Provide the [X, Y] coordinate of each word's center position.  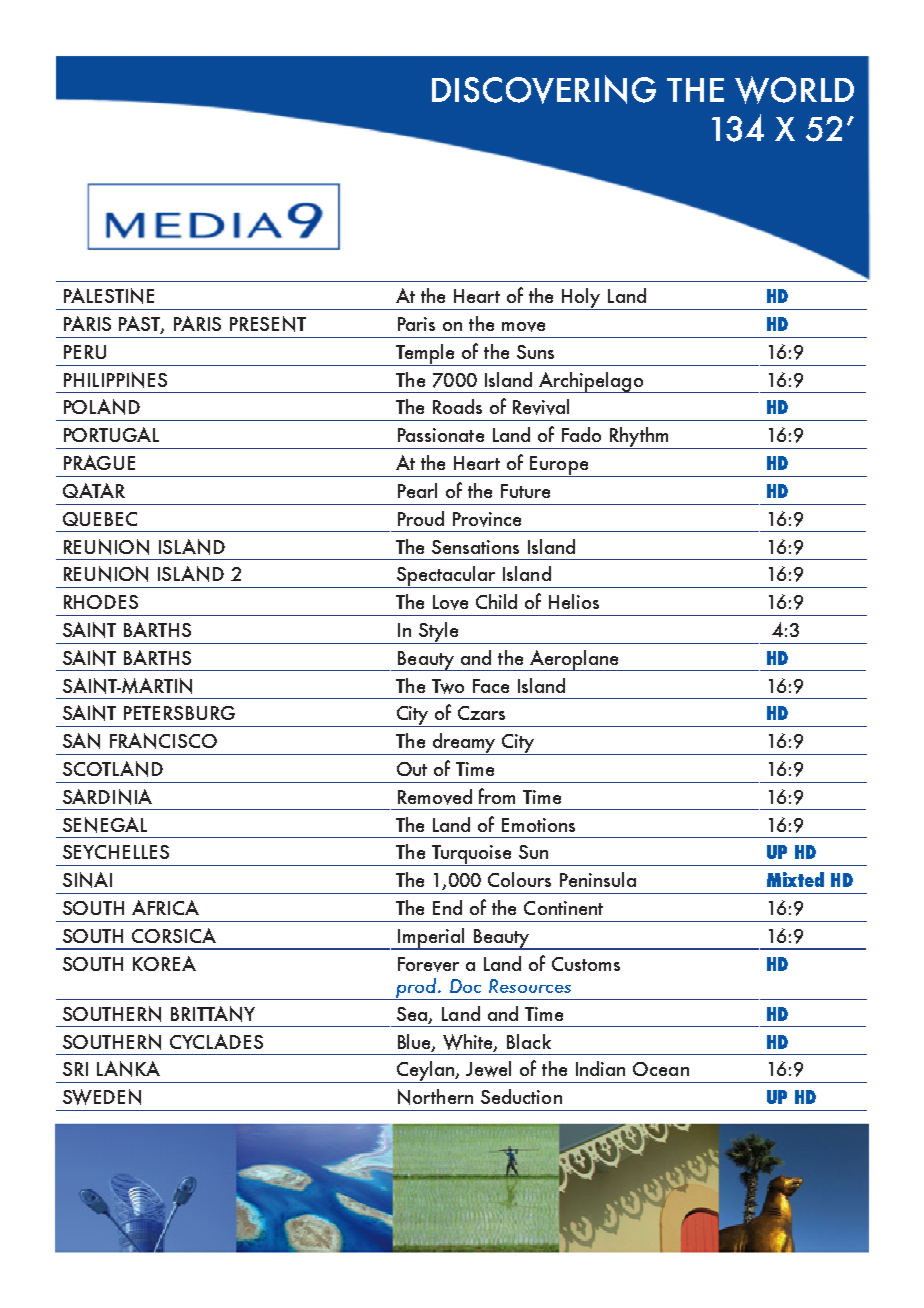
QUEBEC [100, 519]
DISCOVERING [544, 89]
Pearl [417, 490]
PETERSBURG [179, 713]
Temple [426, 355]
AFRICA [165, 907]
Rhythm [639, 438]
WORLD [794, 90]
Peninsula [598, 879]
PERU [85, 352]
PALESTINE [109, 296]
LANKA [128, 1069]
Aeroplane [574, 660]
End [447, 907]
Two [448, 686]
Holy [581, 299]
